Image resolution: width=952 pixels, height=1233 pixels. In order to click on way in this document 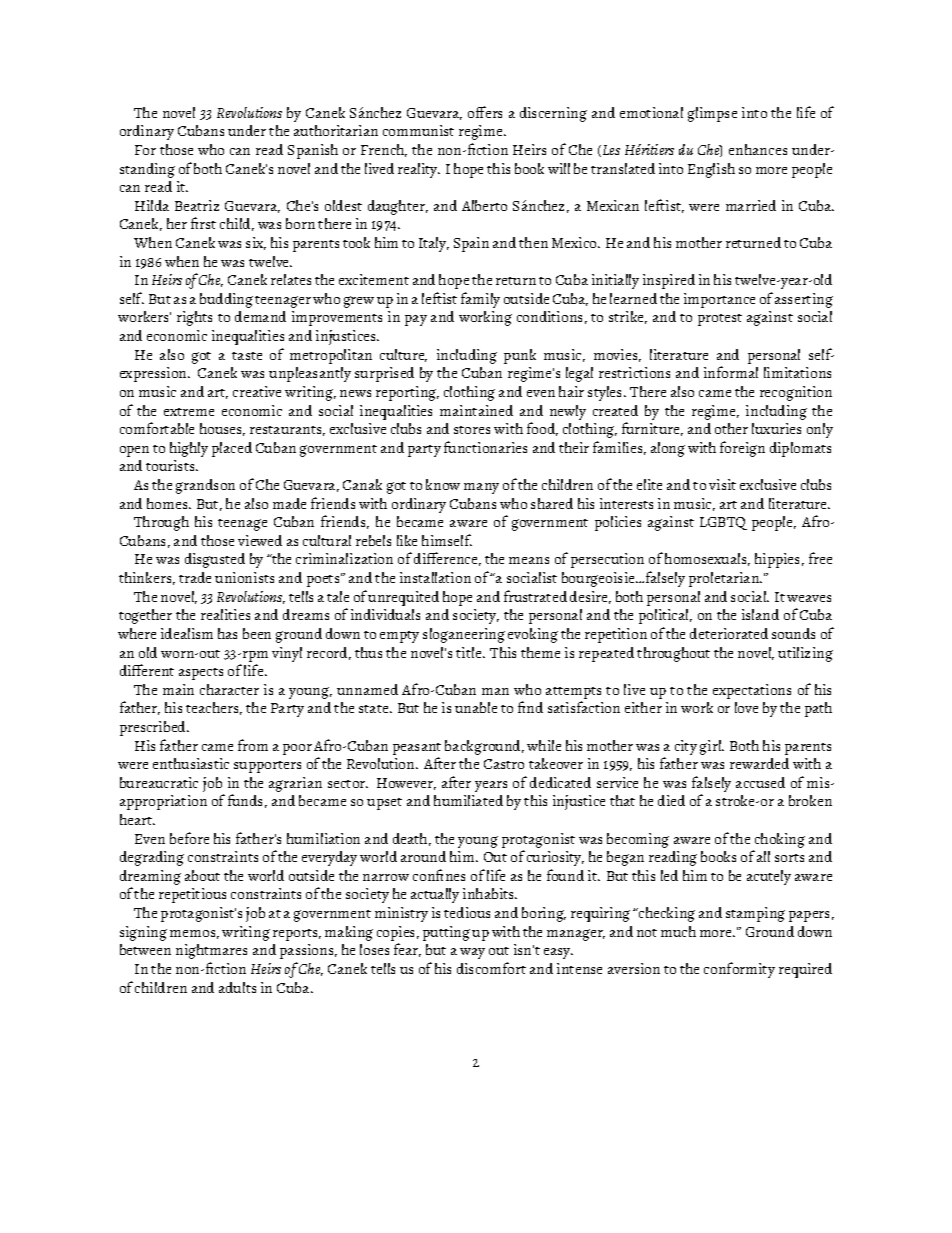, I will do `click(472, 953)`.
